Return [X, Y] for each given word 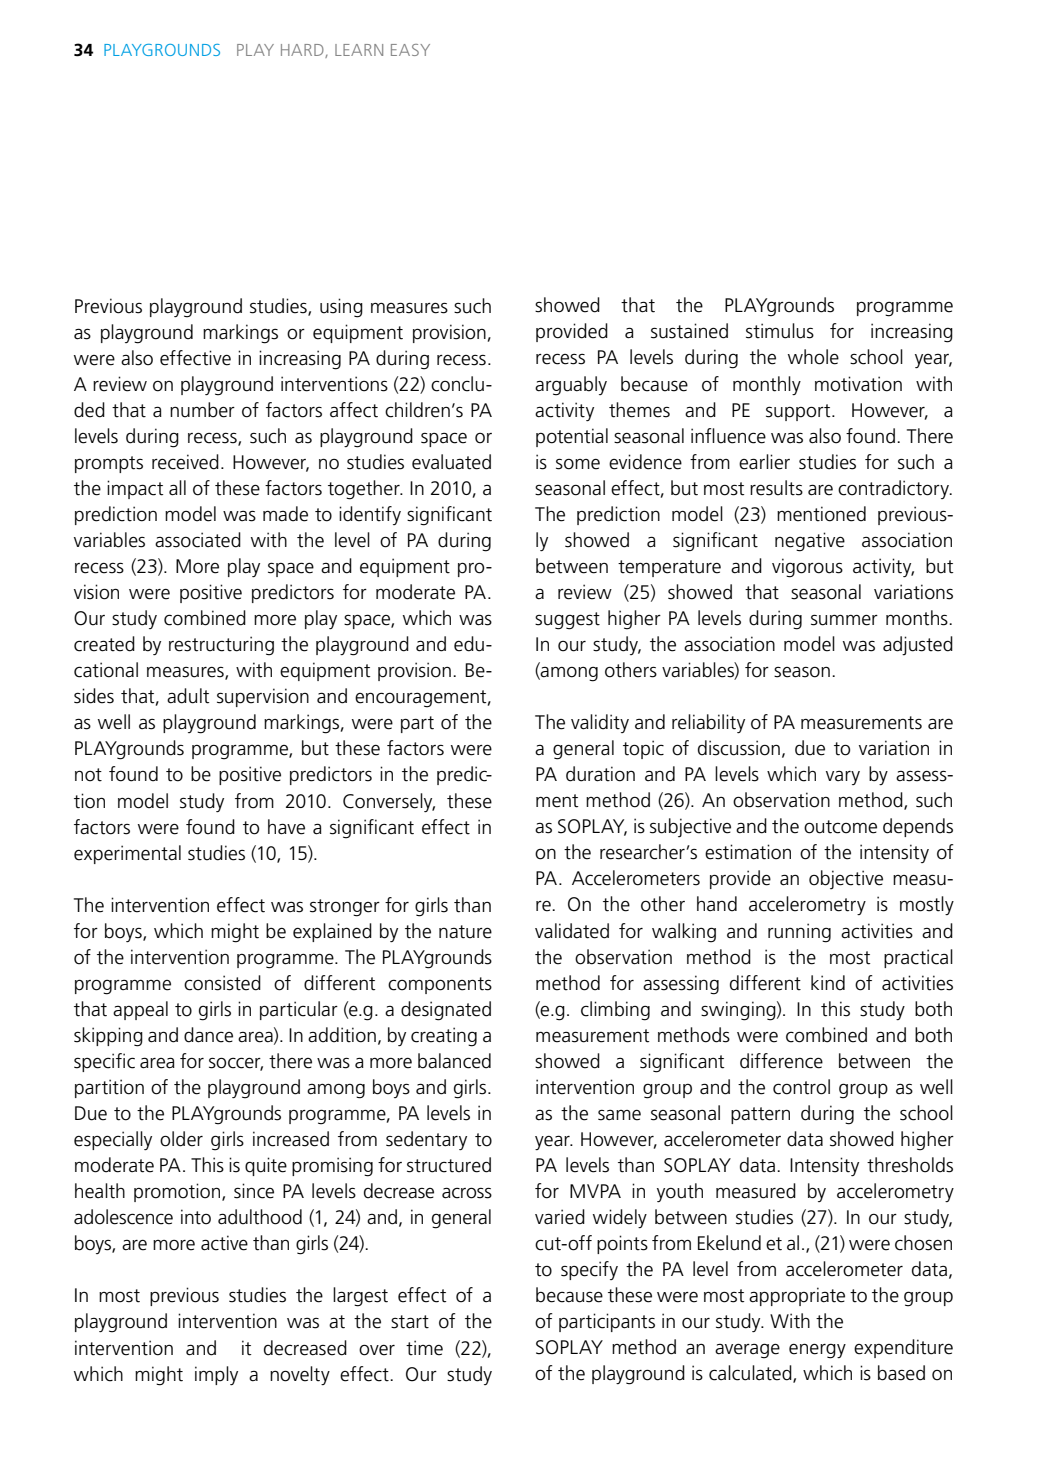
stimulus [780, 331]
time [424, 1348]
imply [216, 1375]
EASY [410, 50]
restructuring [221, 646]
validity [600, 723]
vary [843, 777]
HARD [303, 51]
